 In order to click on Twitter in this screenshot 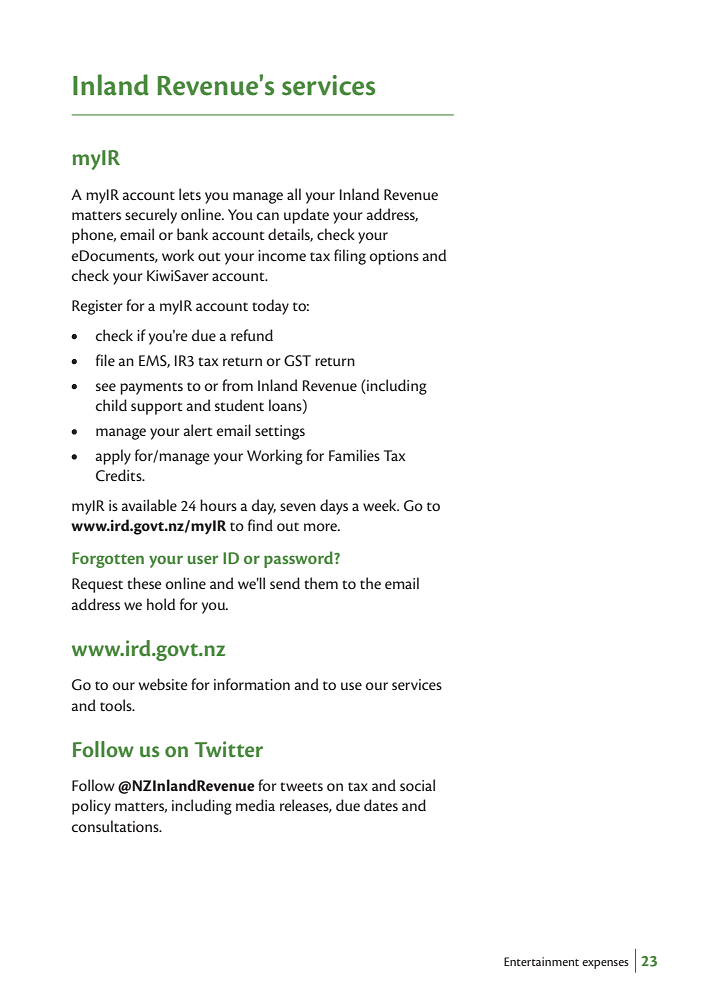, I will do `click(229, 749)`.
